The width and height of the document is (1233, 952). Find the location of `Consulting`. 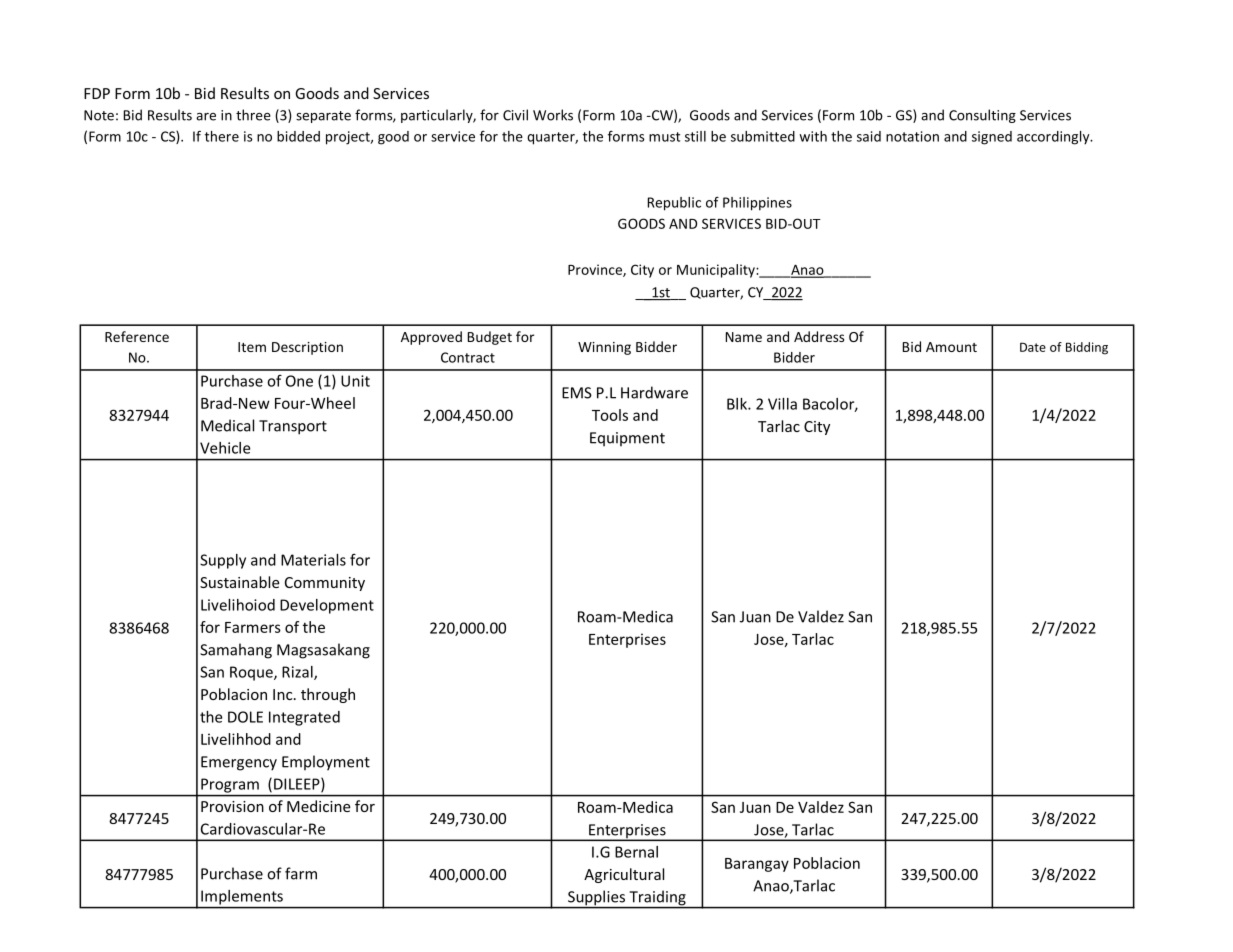

Consulting is located at coordinates (982, 116).
